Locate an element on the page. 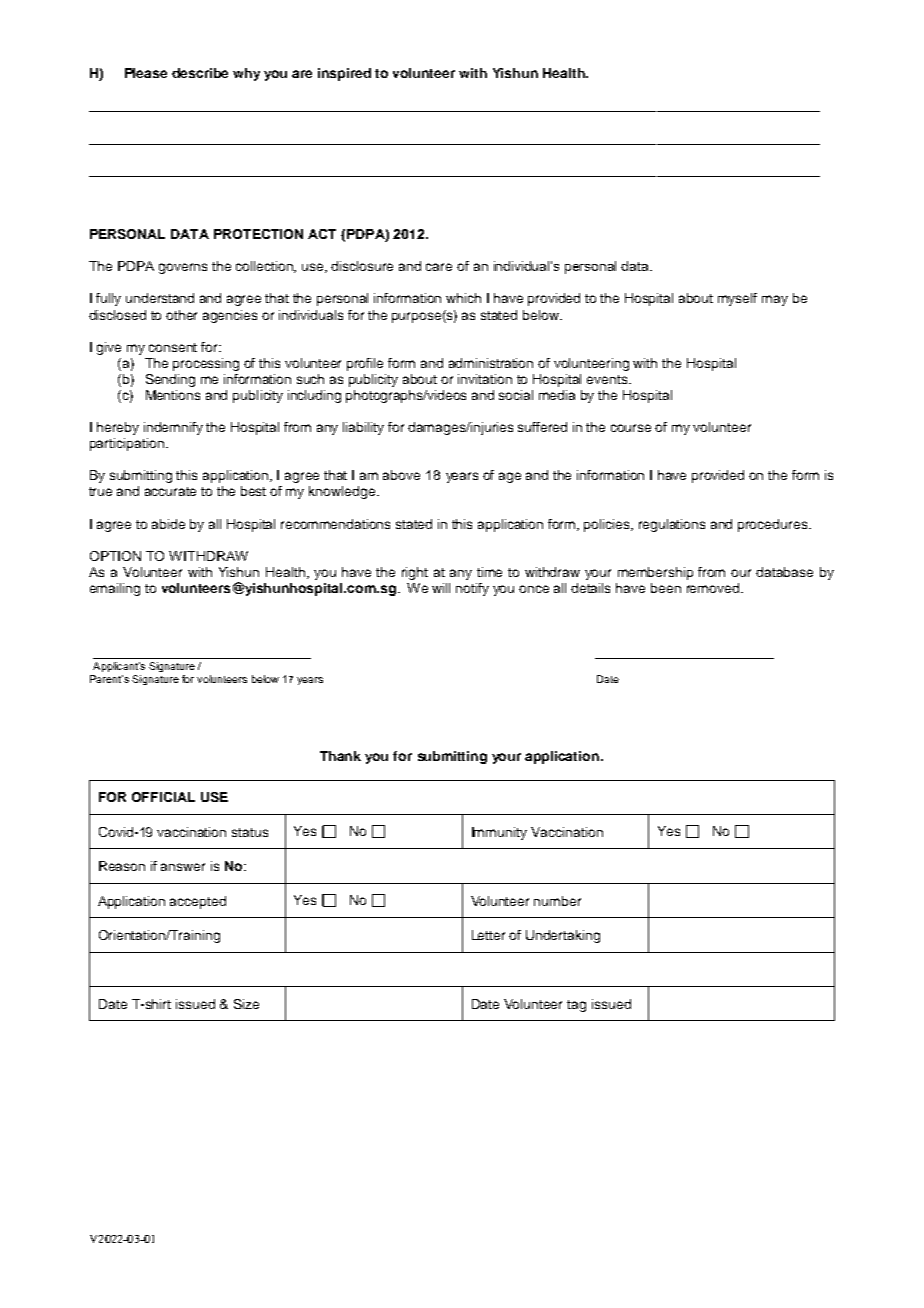 This image has height=1308, width=924. myself is located at coordinates (737, 299).
